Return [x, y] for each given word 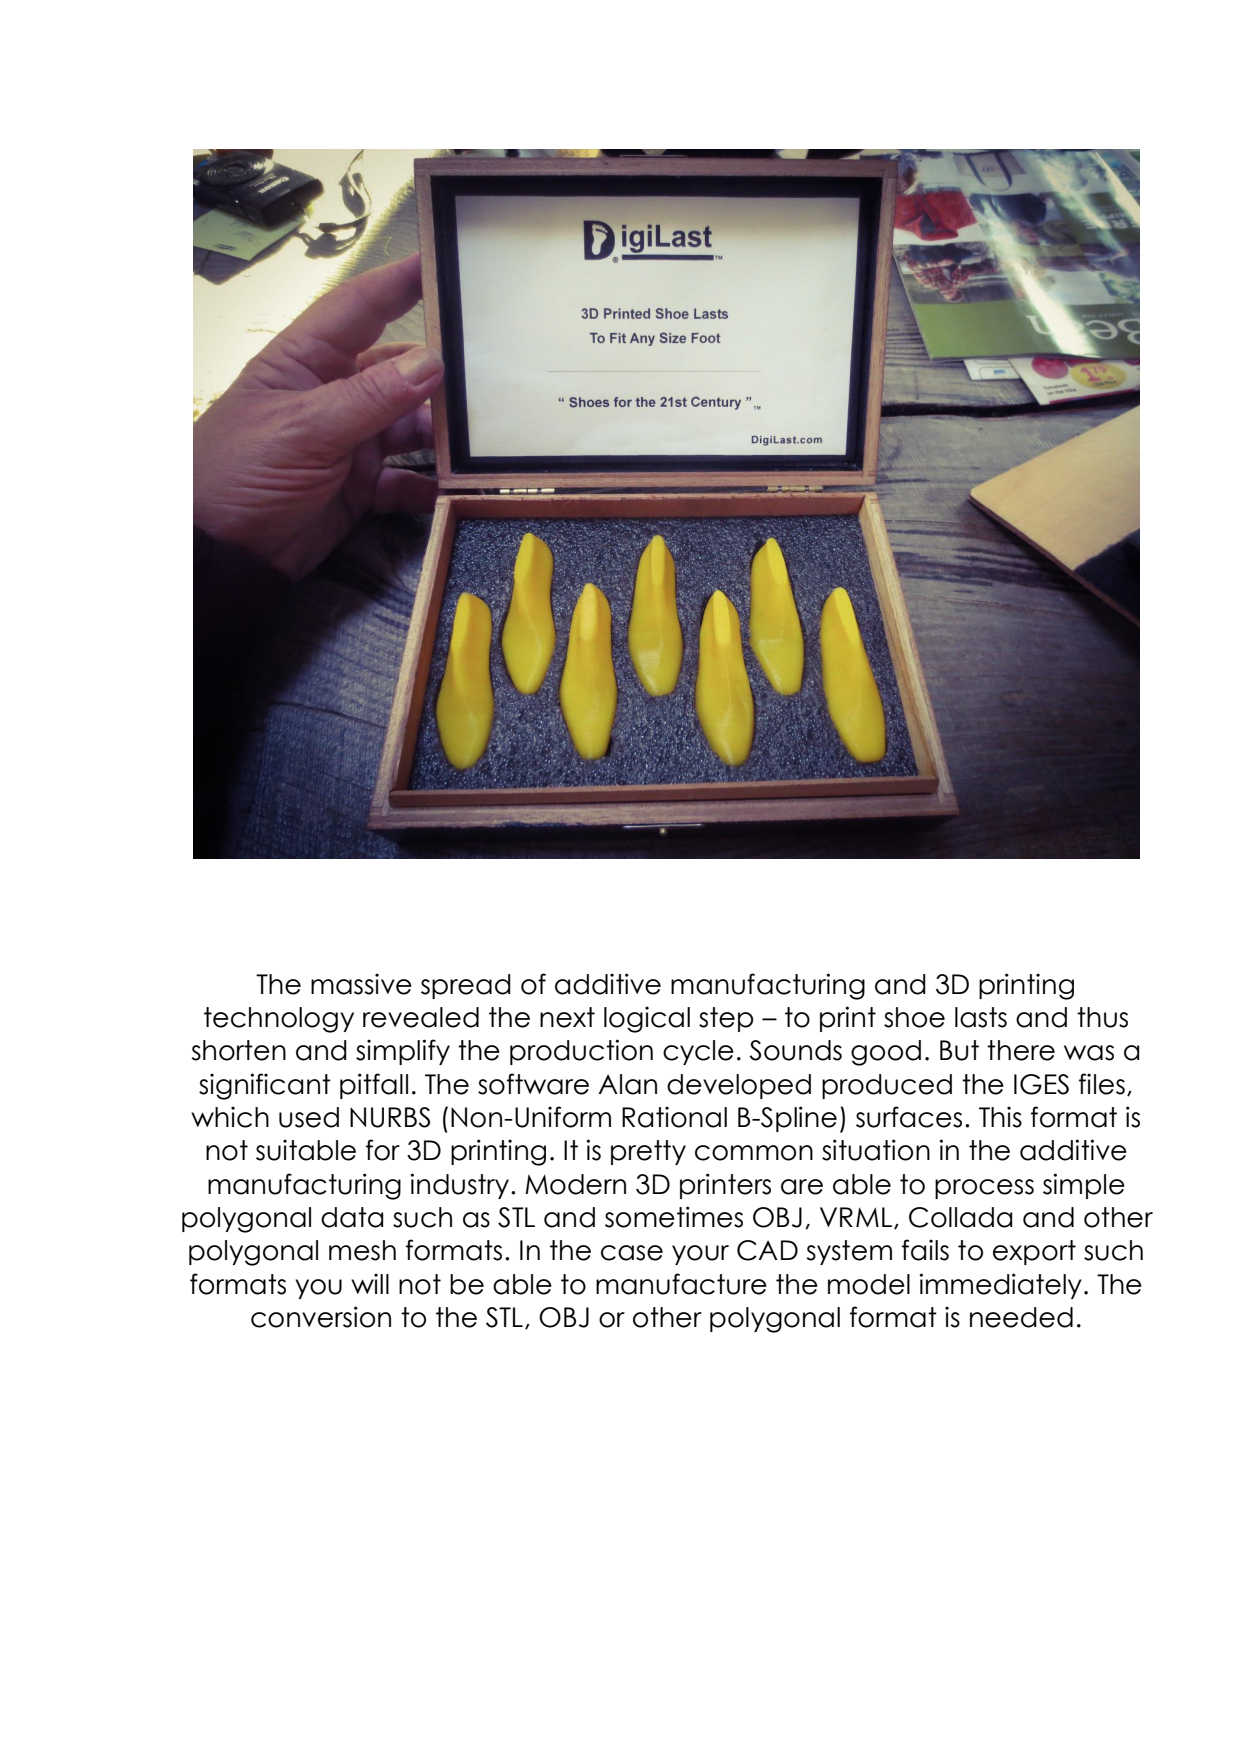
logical [647, 1019]
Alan [627, 1084]
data [352, 1217]
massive [361, 984]
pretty [648, 1152]
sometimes [674, 1217]
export [1034, 1252]
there [1021, 1050]
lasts [981, 1017]
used [309, 1117]
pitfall [374, 1086]
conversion [321, 1317]
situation [876, 1150]
